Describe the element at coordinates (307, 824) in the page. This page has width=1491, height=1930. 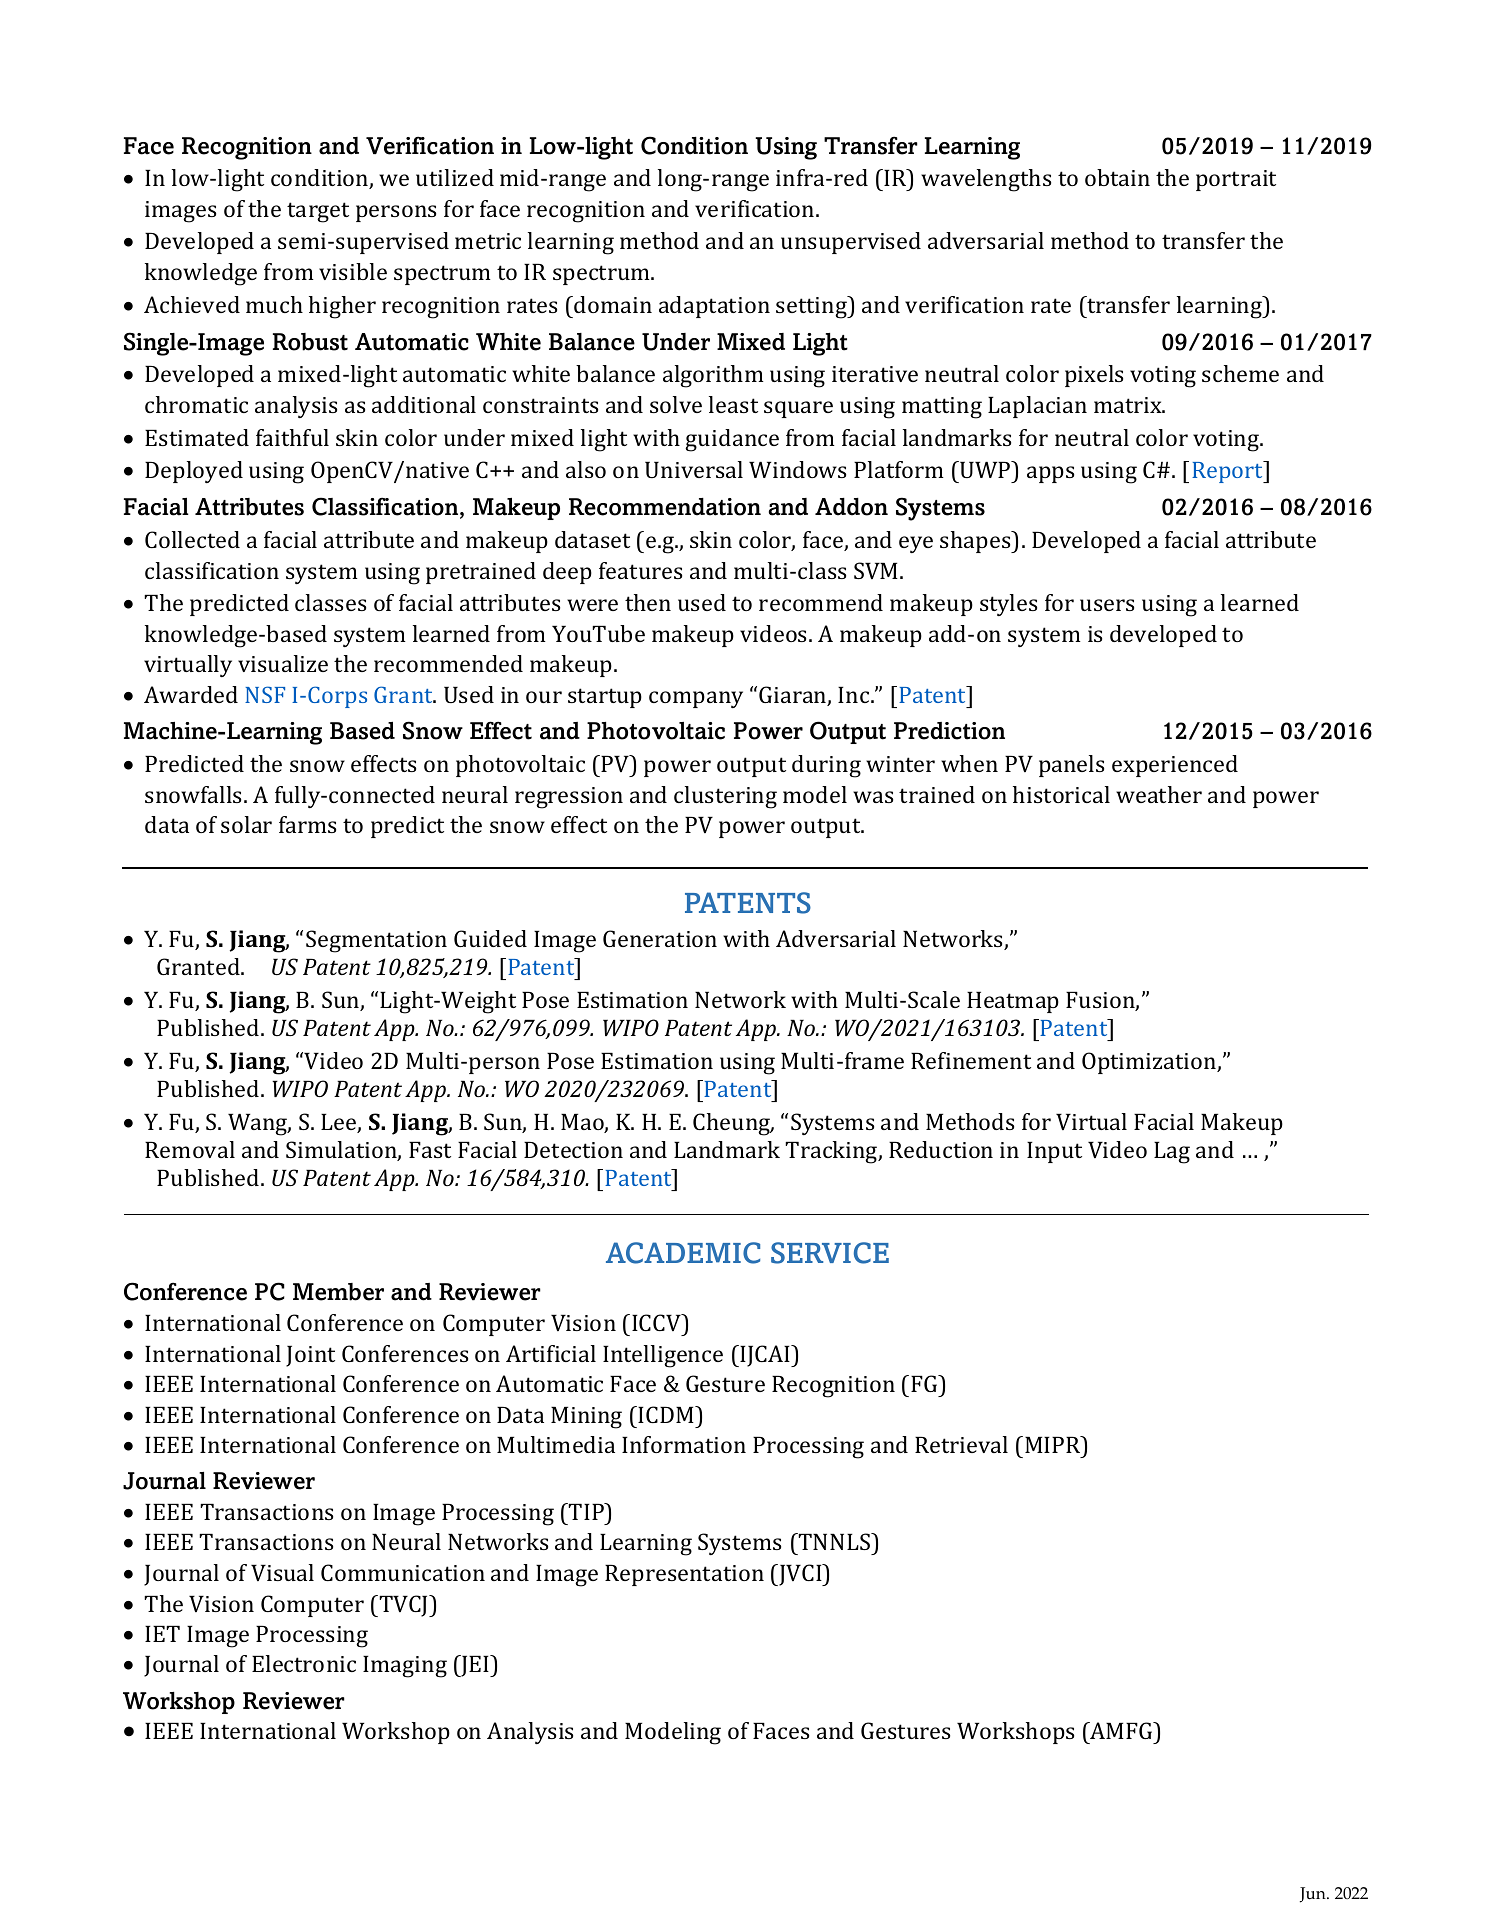
I see `farms` at that location.
